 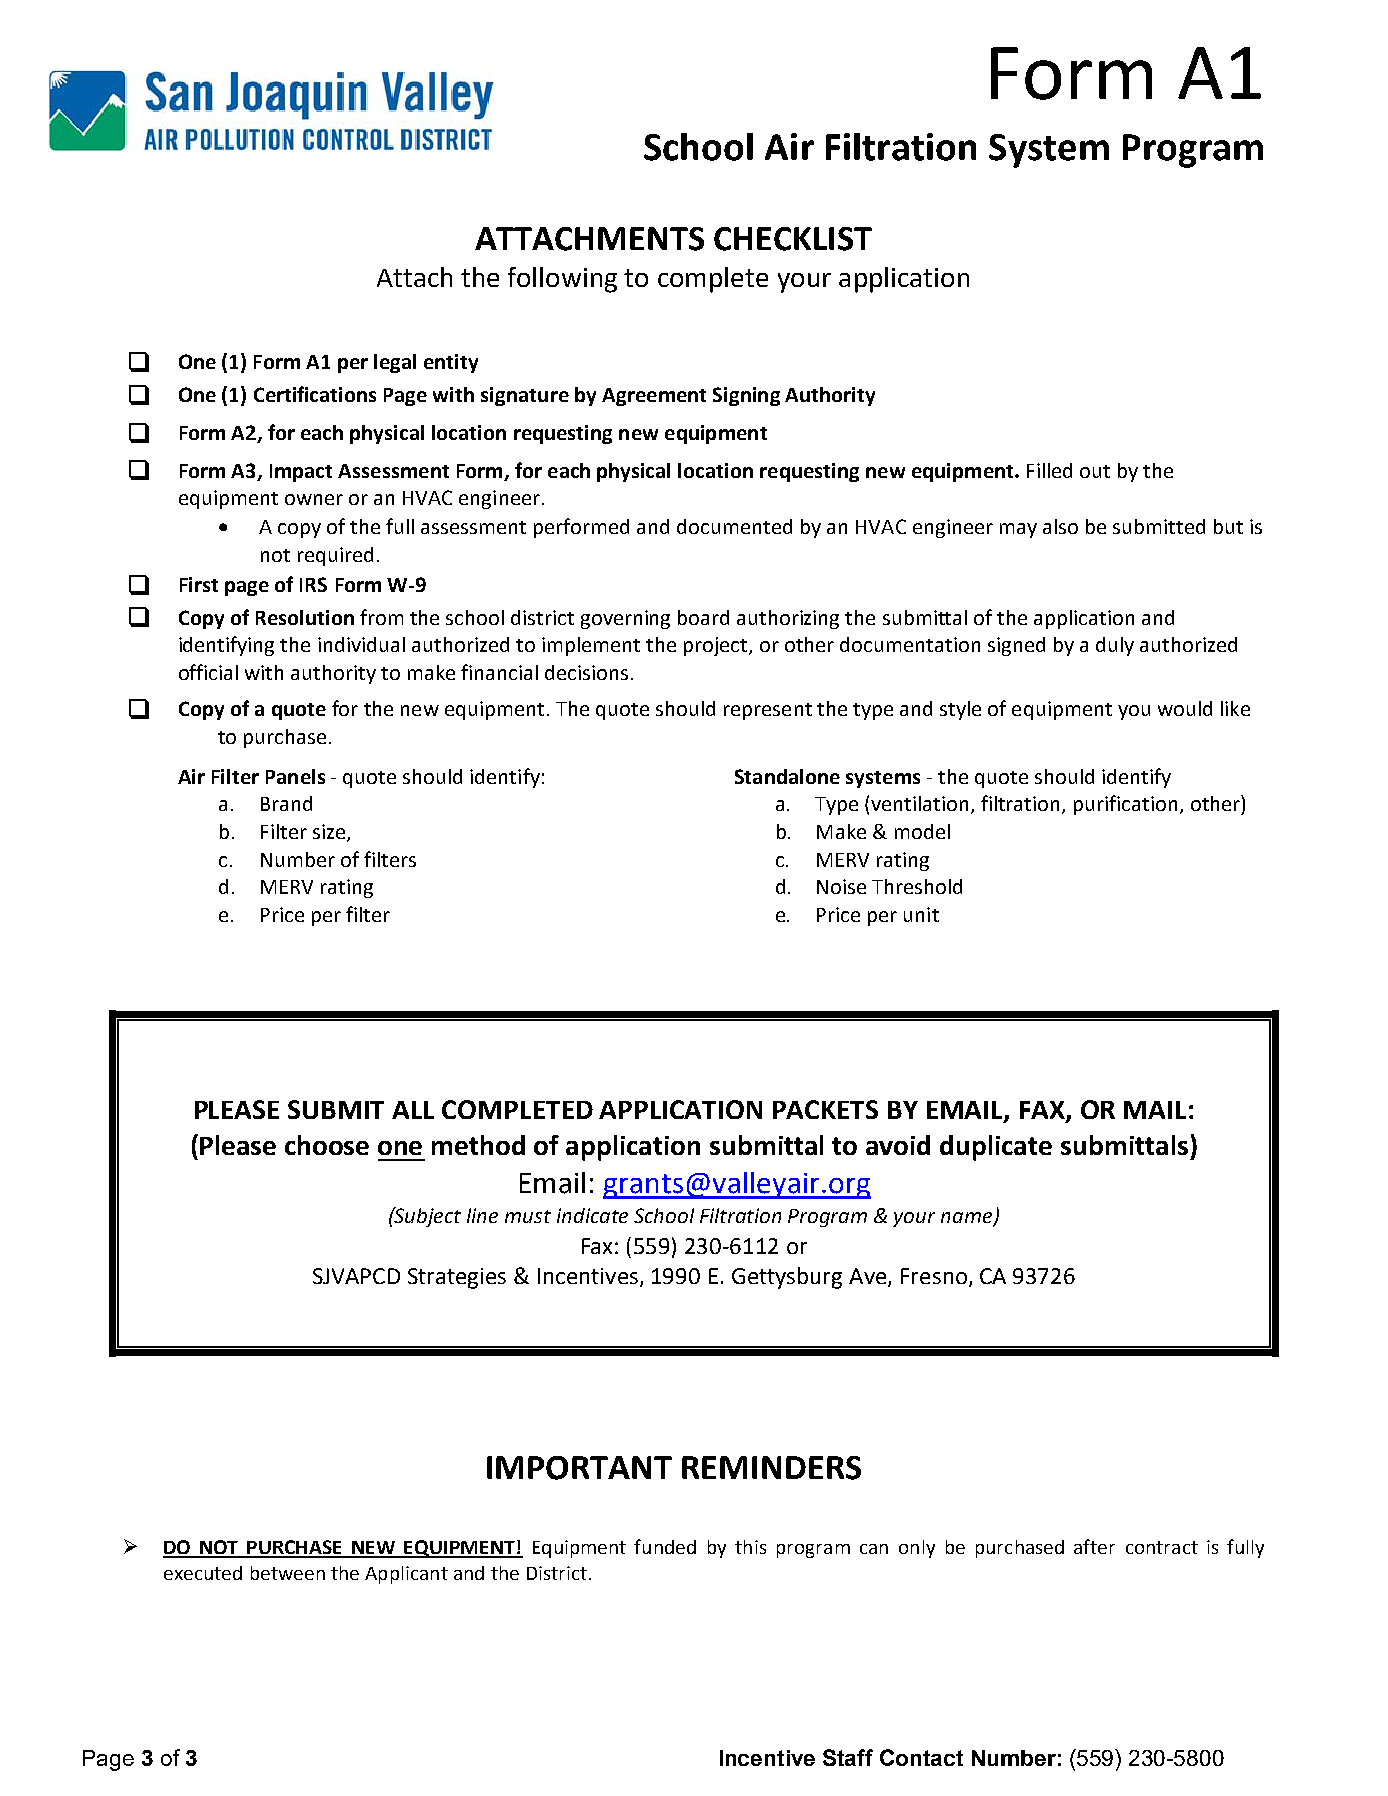 What do you see at coordinates (787, 776) in the screenshot?
I see `Standalone` at bounding box center [787, 776].
